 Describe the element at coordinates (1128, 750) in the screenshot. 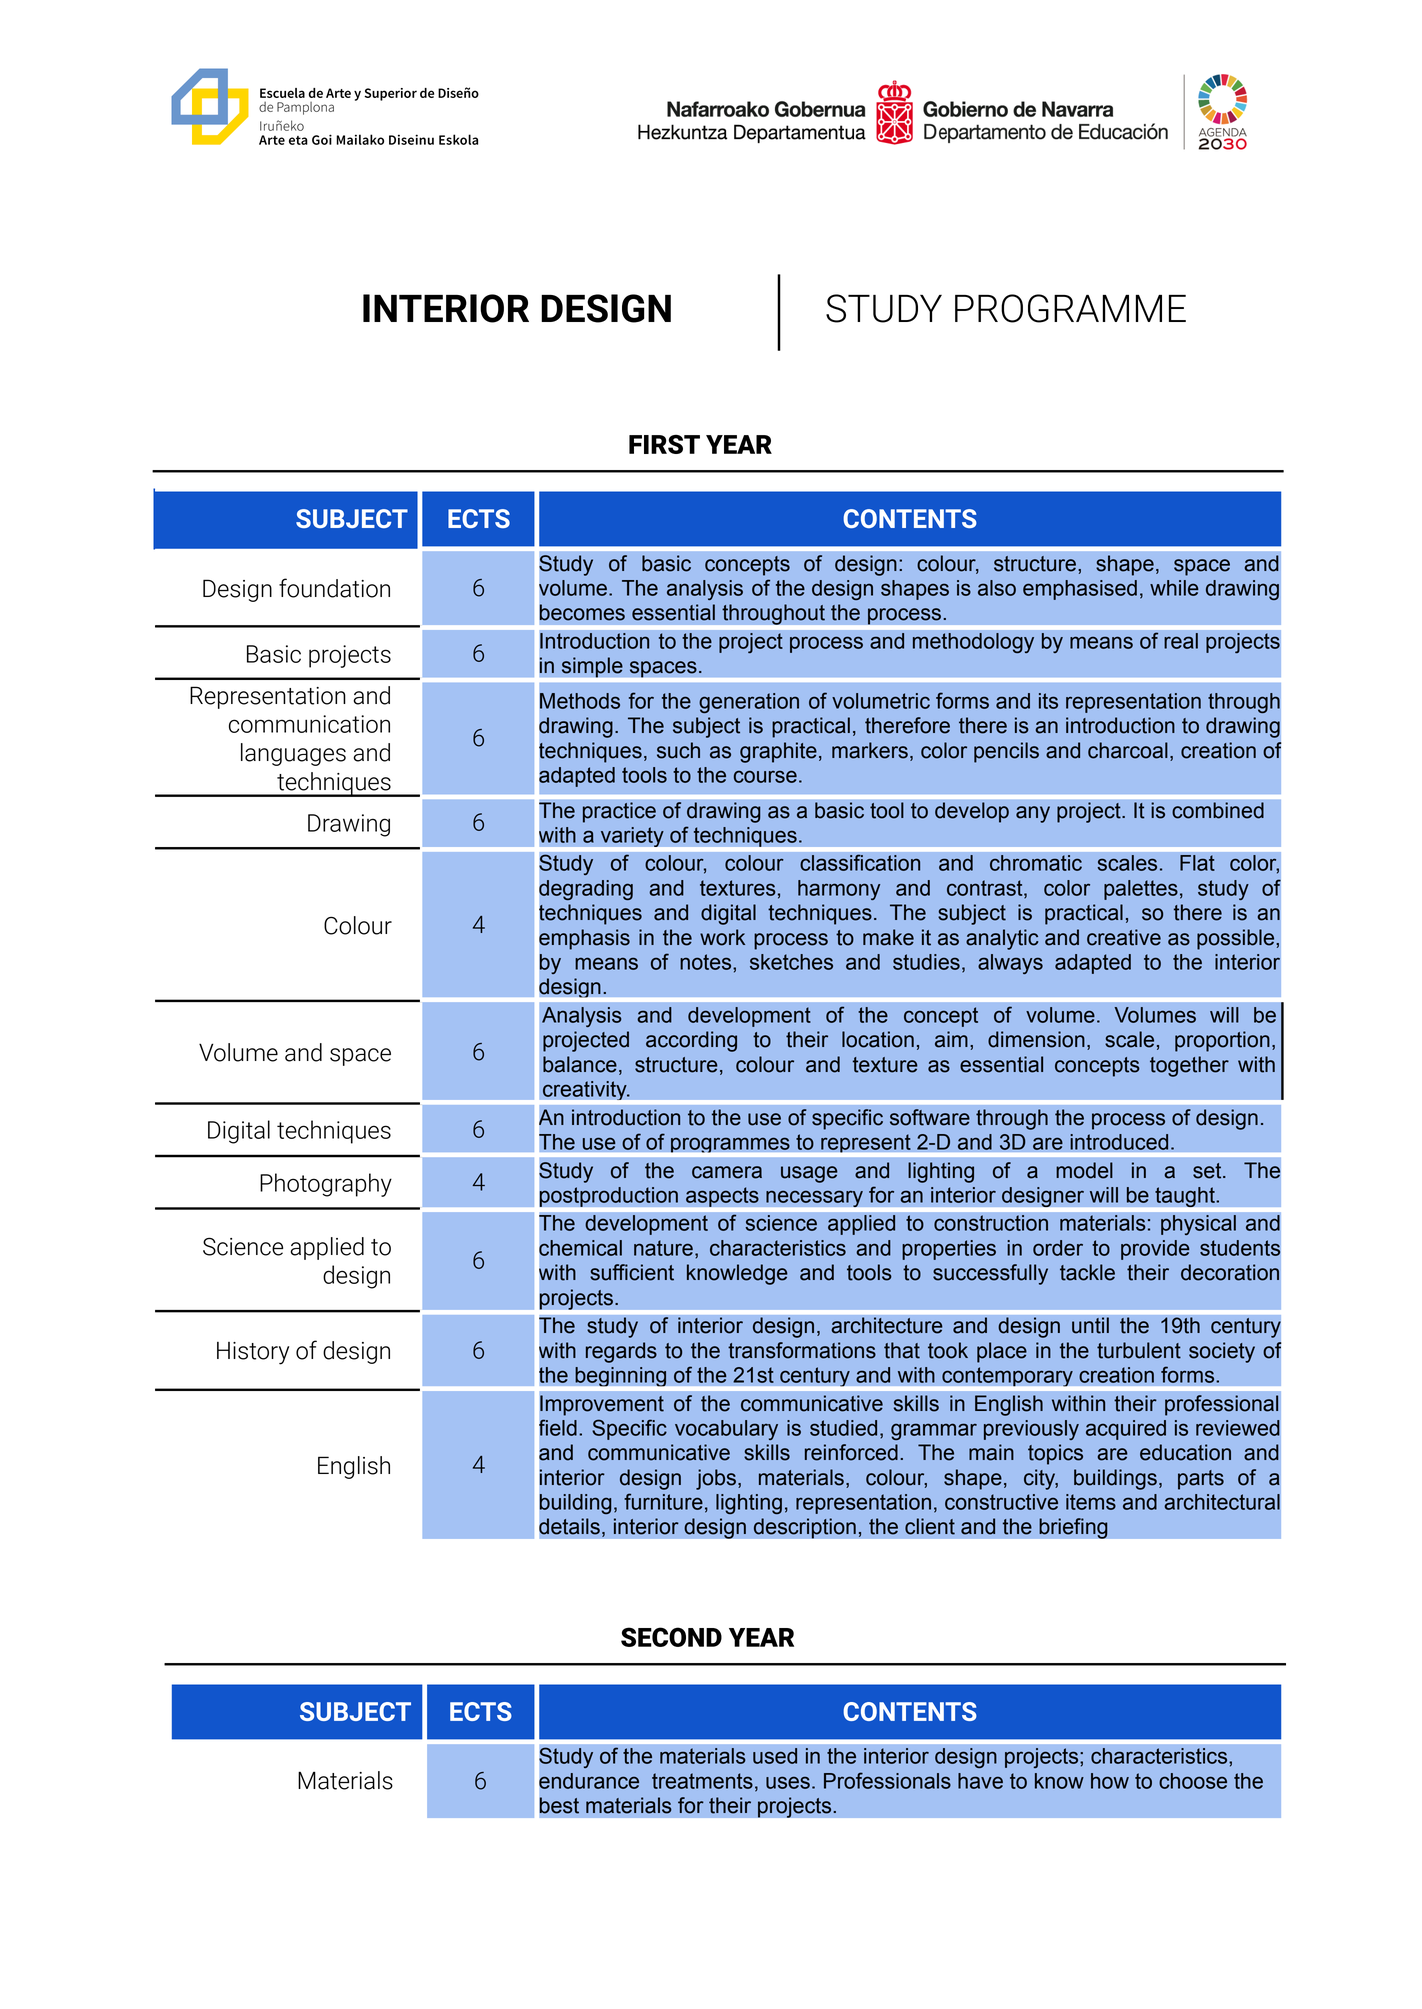

I see `charcoal` at that location.
